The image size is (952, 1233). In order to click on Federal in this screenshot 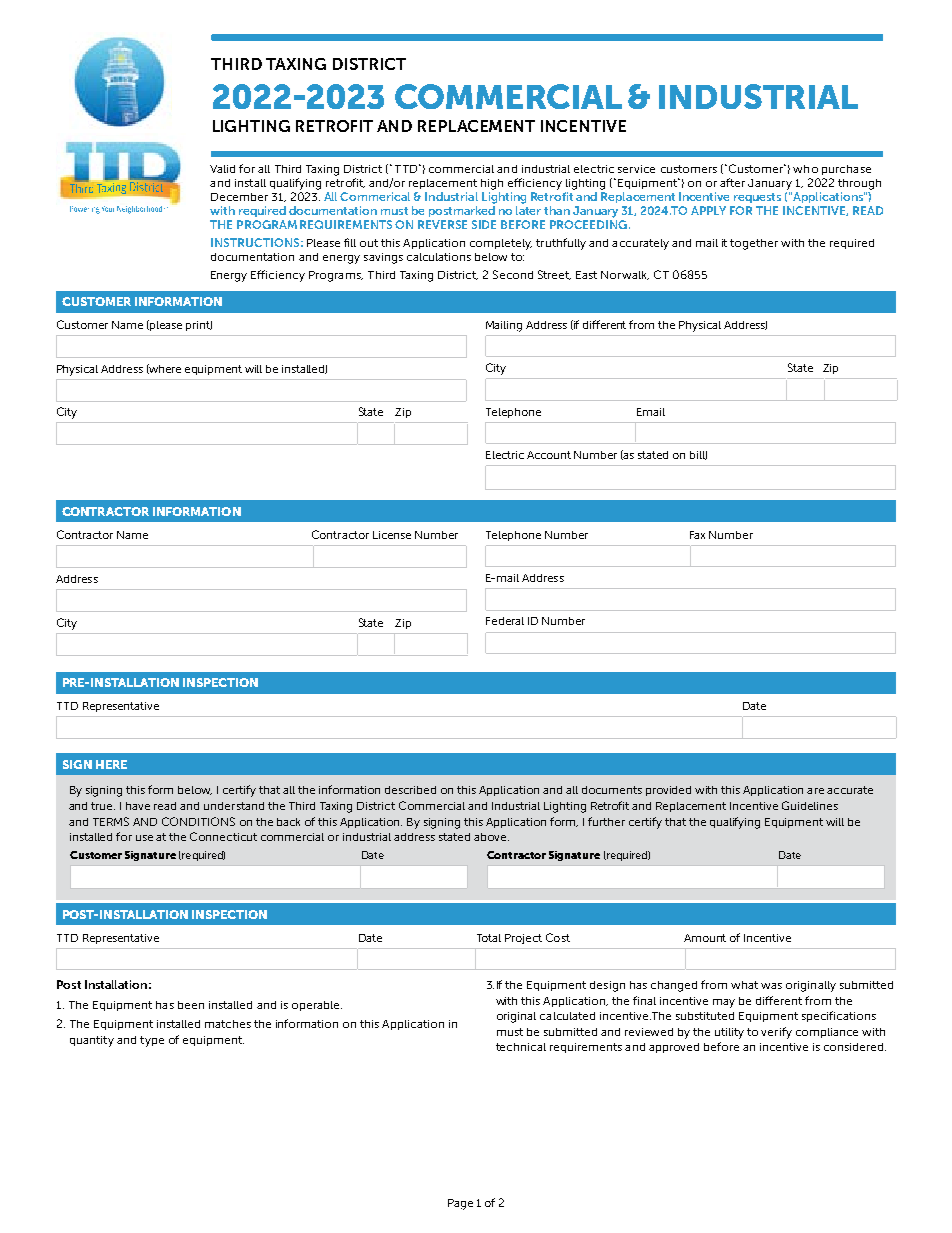, I will do `click(505, 621)`.
